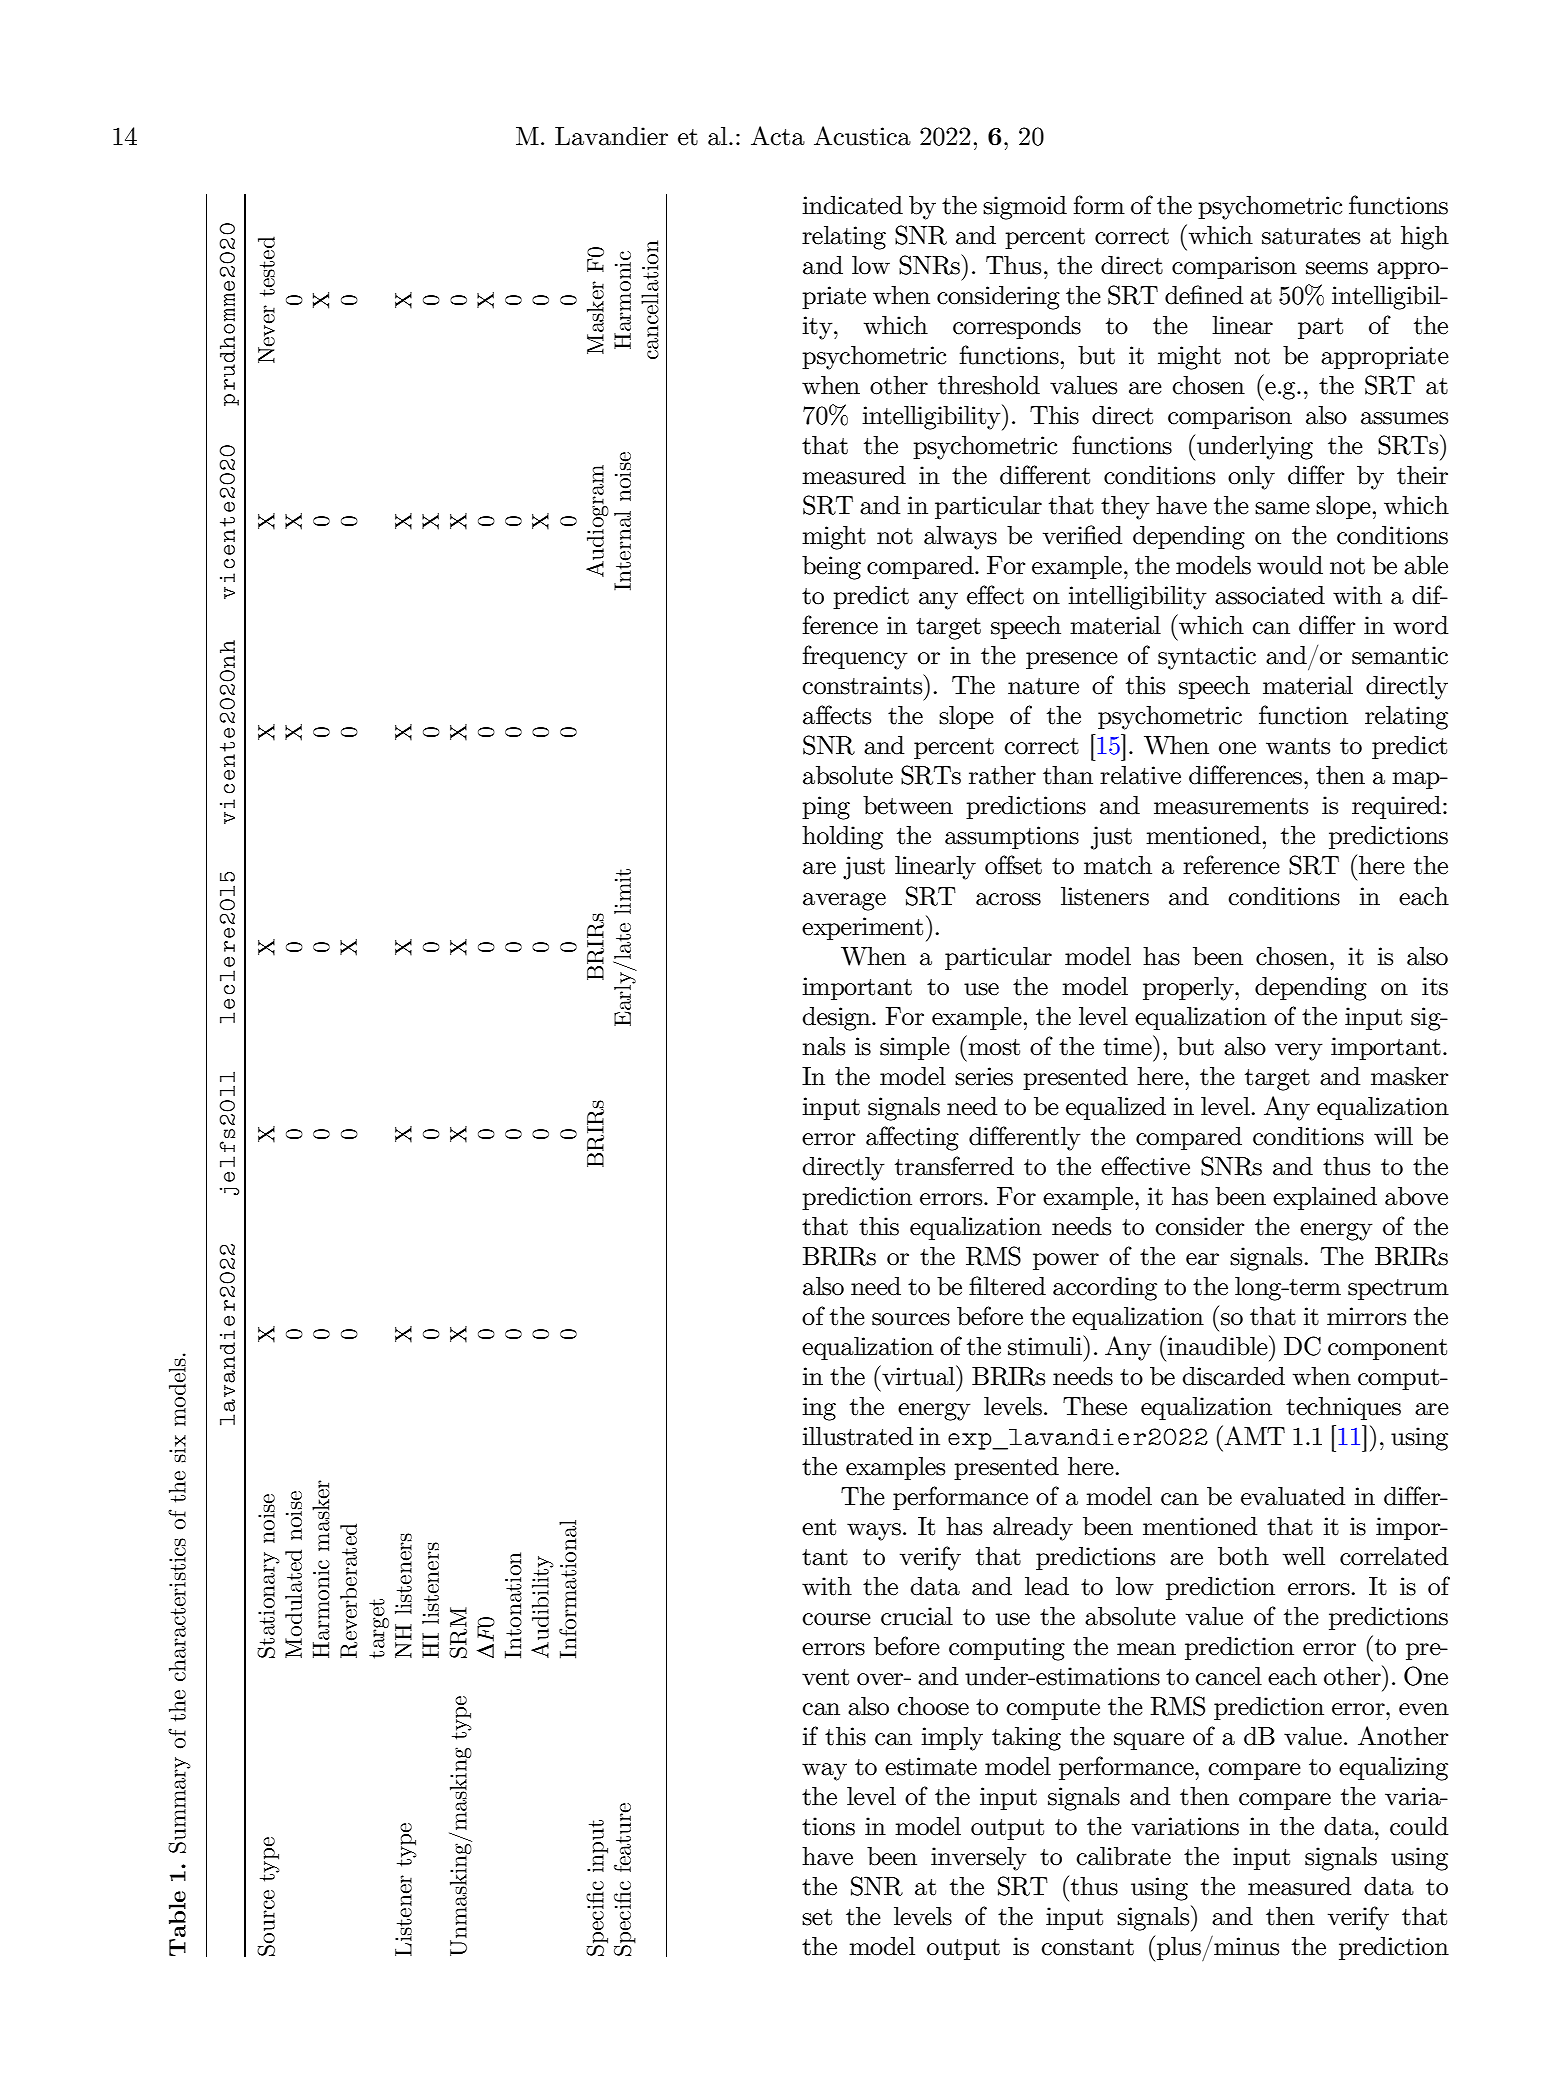  Describe the element at coordinates (1299, 1052) in the page. I see `very` at that location.
